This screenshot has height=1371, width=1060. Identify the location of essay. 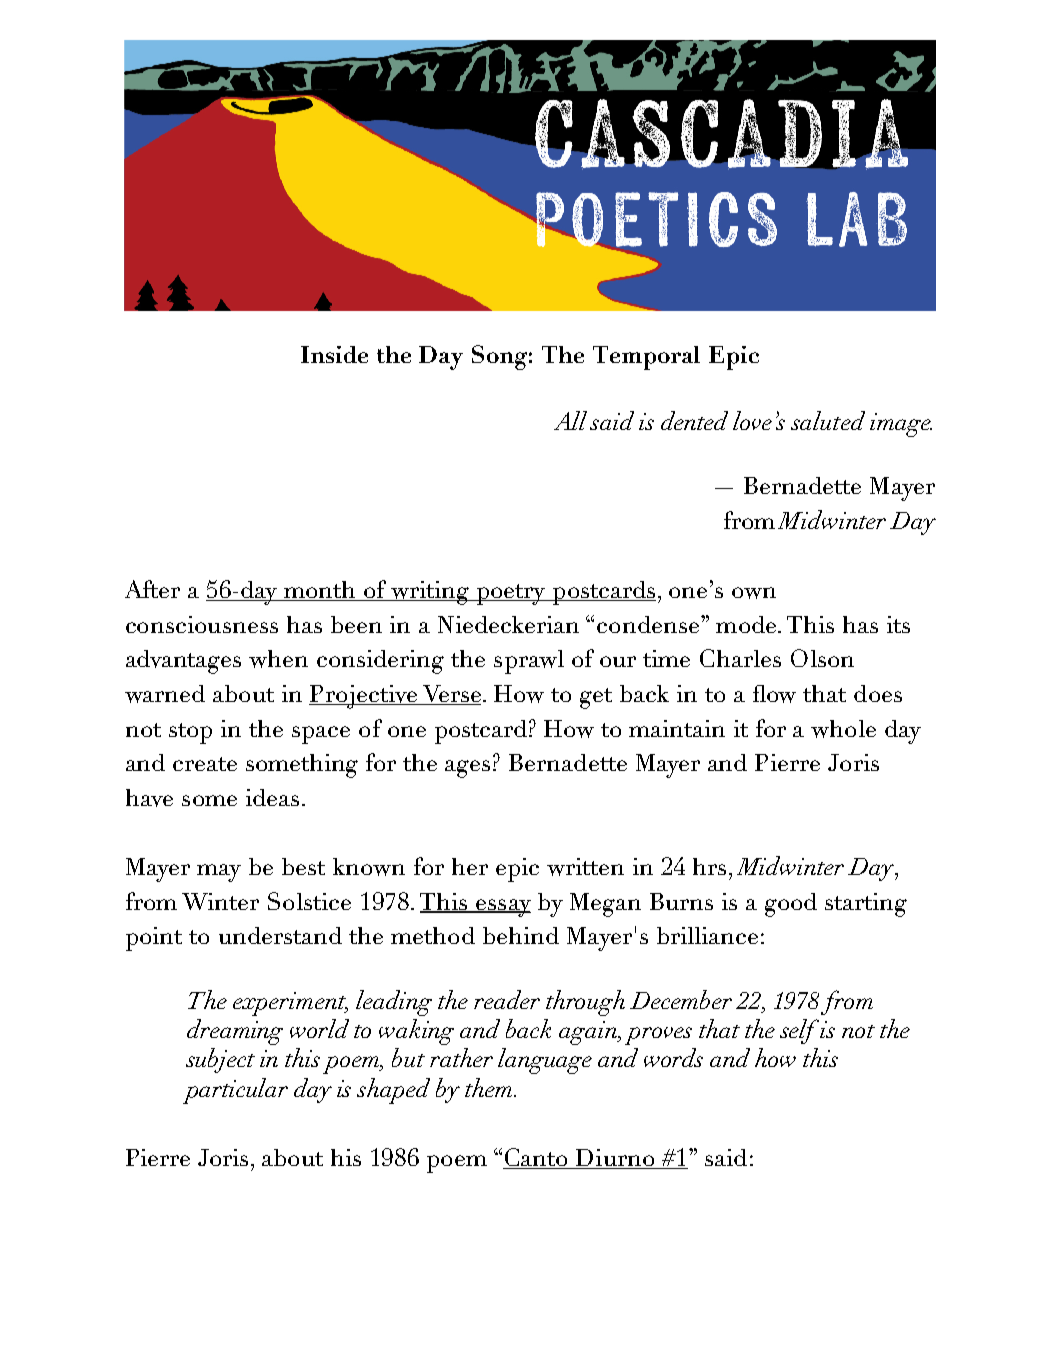
(502, 908).
